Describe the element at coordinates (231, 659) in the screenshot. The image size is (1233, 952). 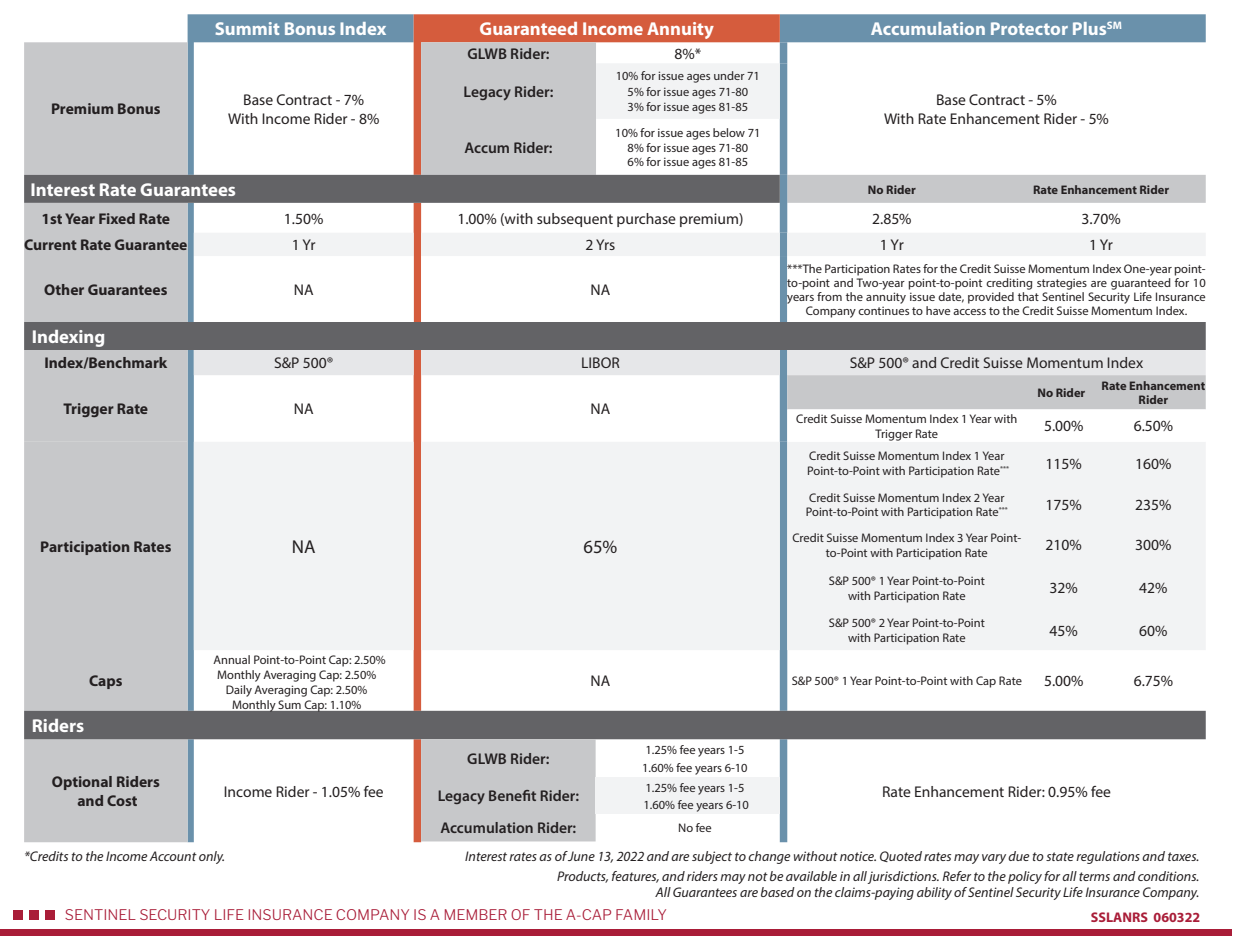
I see `Annual` at that location.
